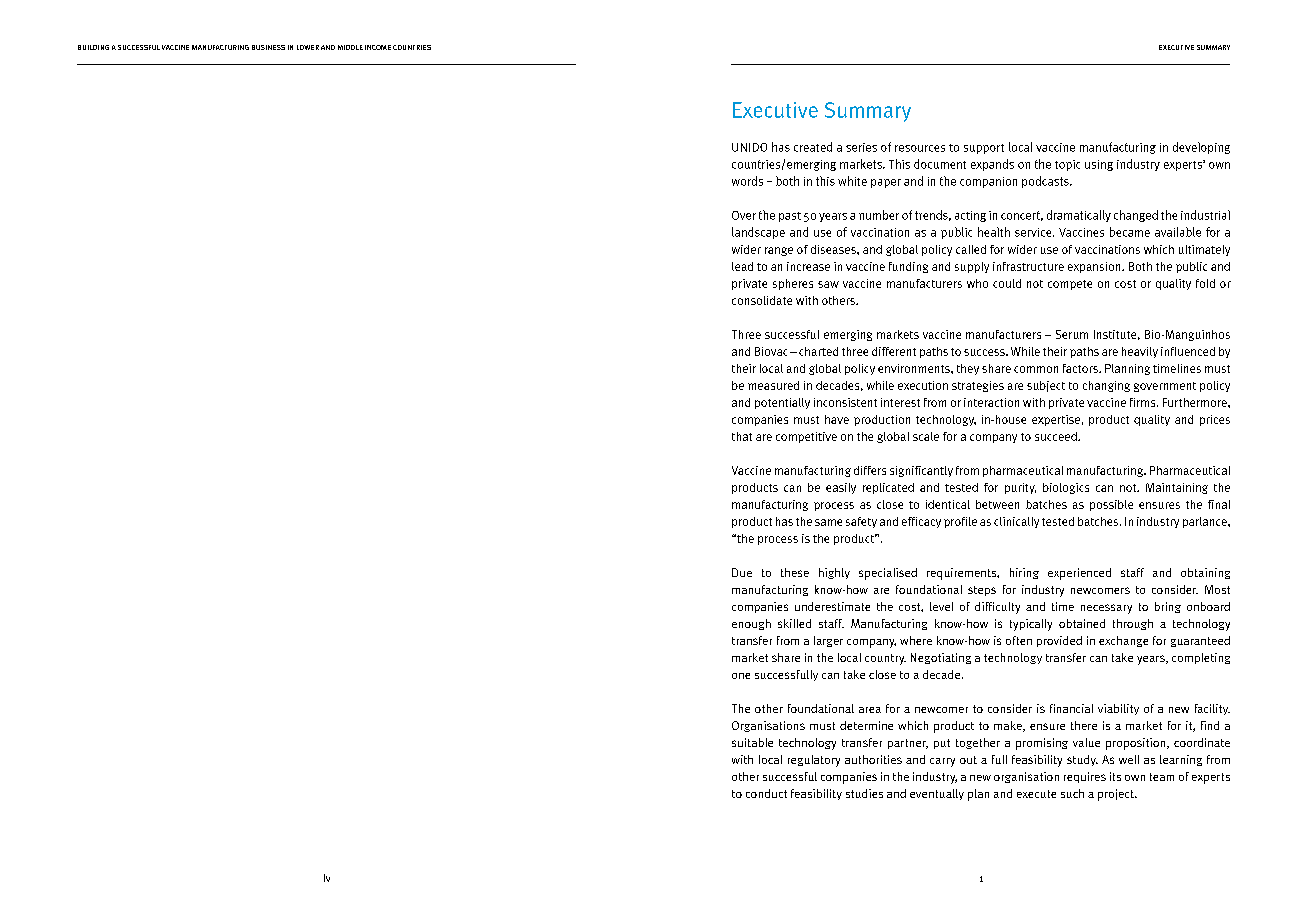 The image size is (1308, 924). I want to click on support, so click(984, 149).
